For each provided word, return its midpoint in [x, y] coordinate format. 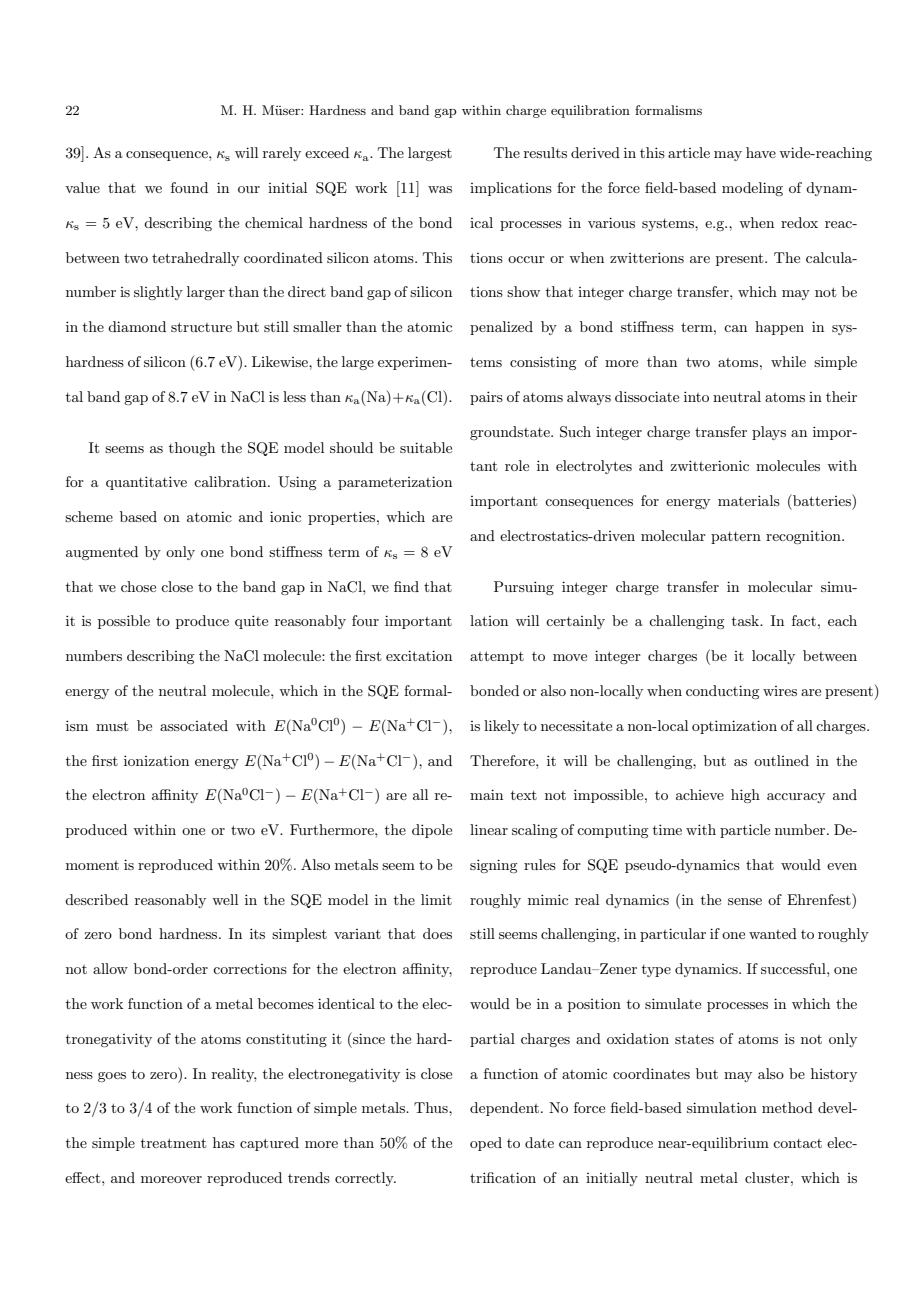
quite [251, 622]
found [189, 187]
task [747, 620]
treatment [173, 1143]
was [440, 189]
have [761, 152]
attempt [497, 657]
